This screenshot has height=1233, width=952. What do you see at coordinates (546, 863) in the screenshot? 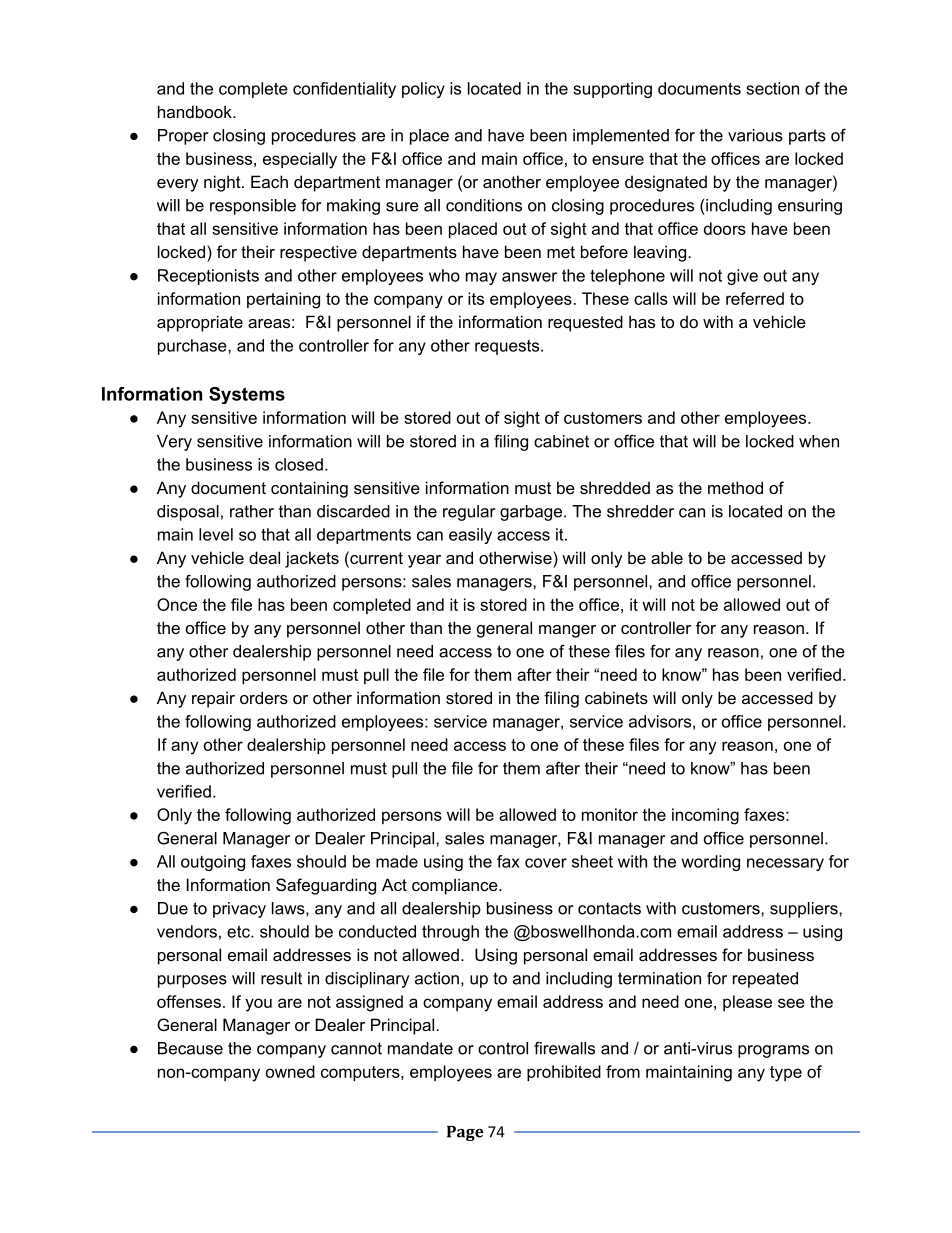
I see `cover` at bounding box center [546, 863].
